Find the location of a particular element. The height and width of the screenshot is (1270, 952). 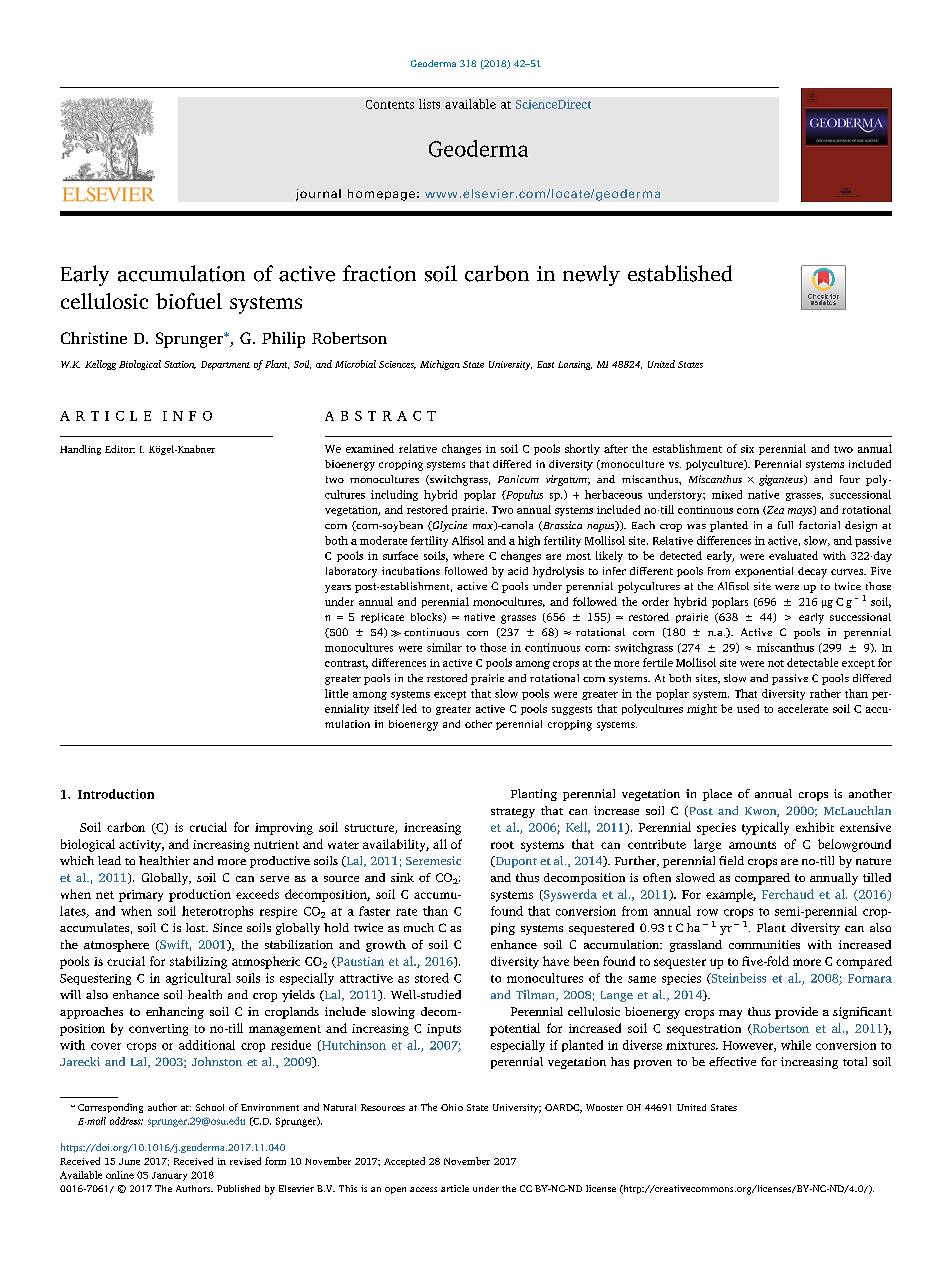

School is located at coordinates (210, 1107).
